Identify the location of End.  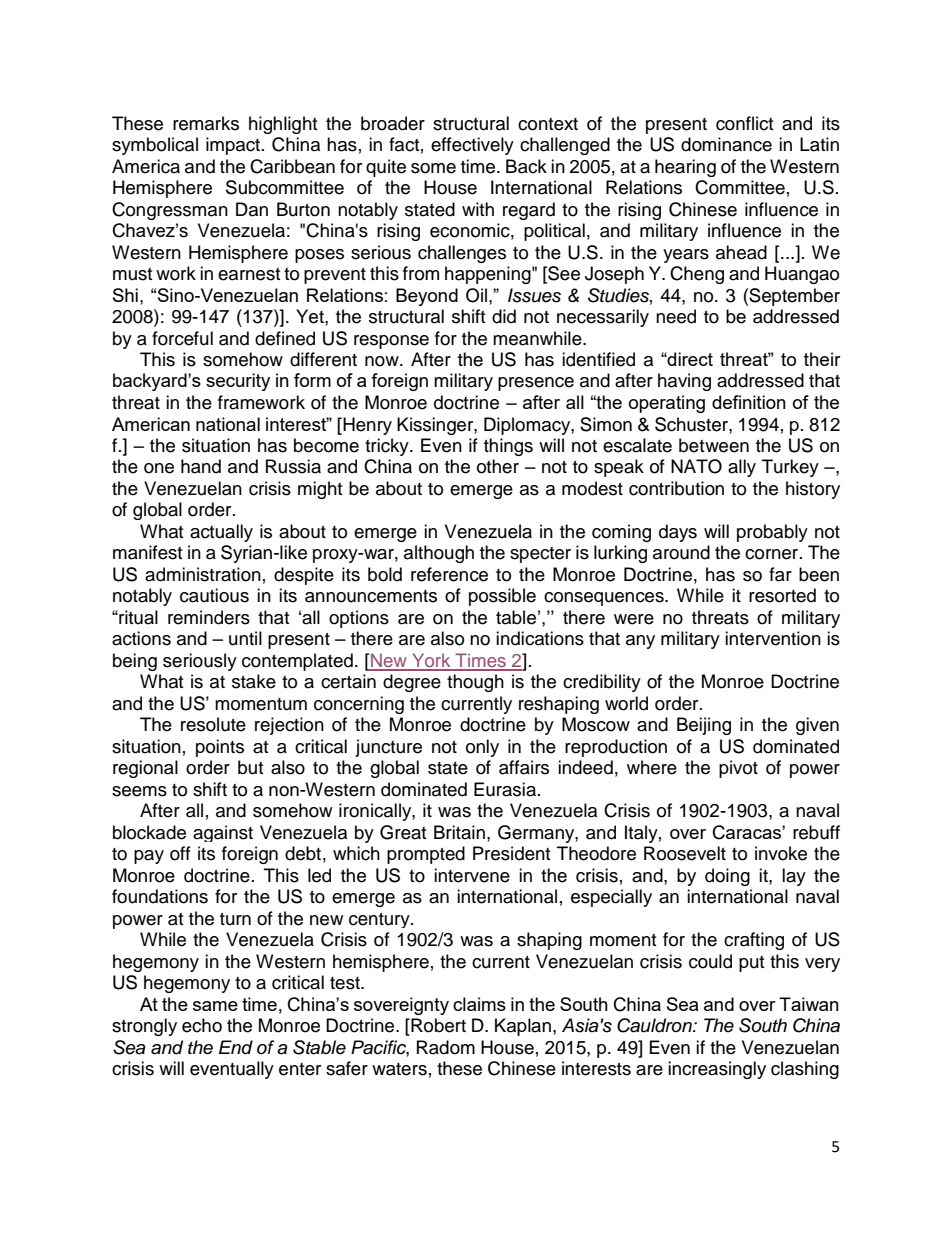
(236, 1047).
